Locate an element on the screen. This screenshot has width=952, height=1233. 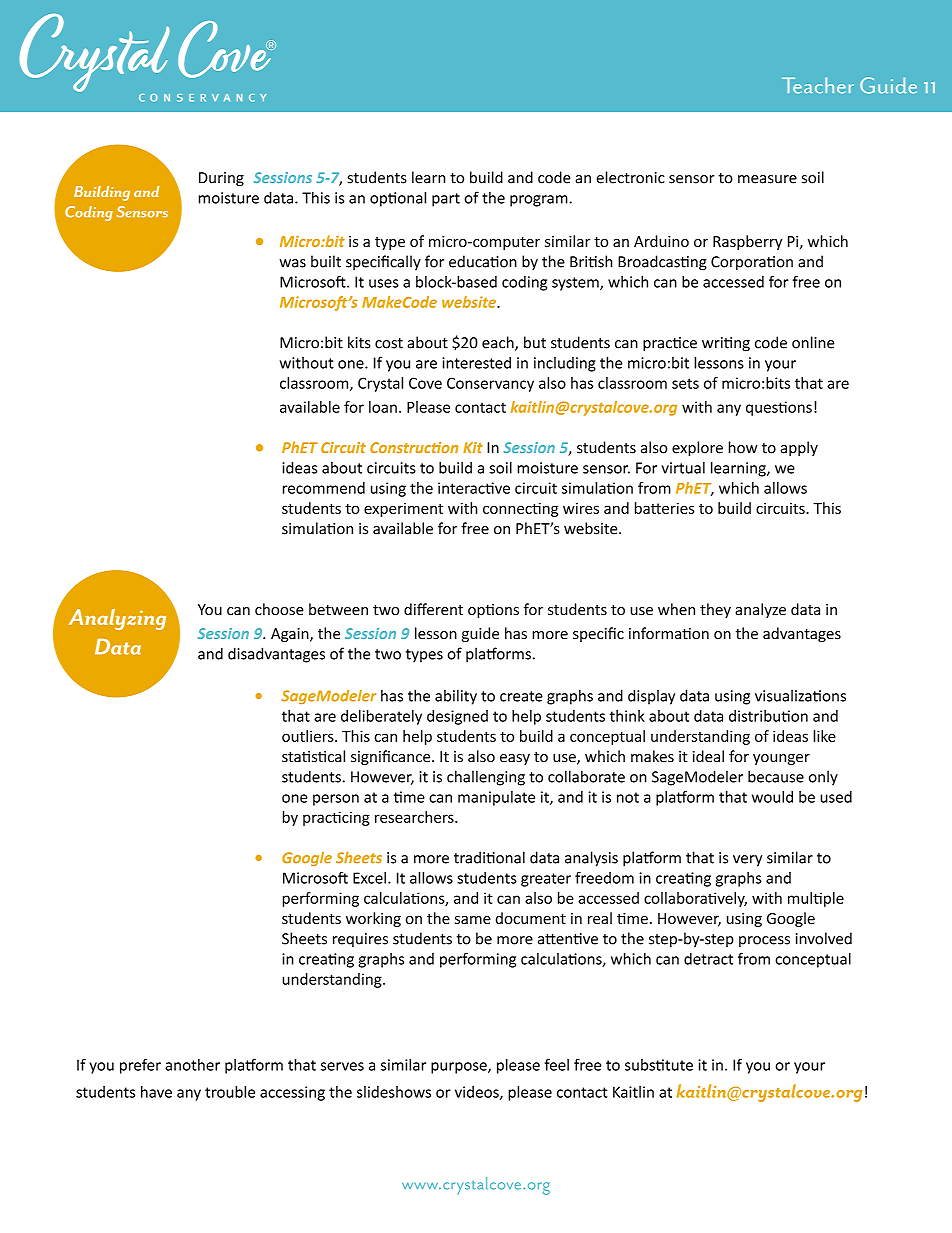
detract is located at coordinates (708, 959).
